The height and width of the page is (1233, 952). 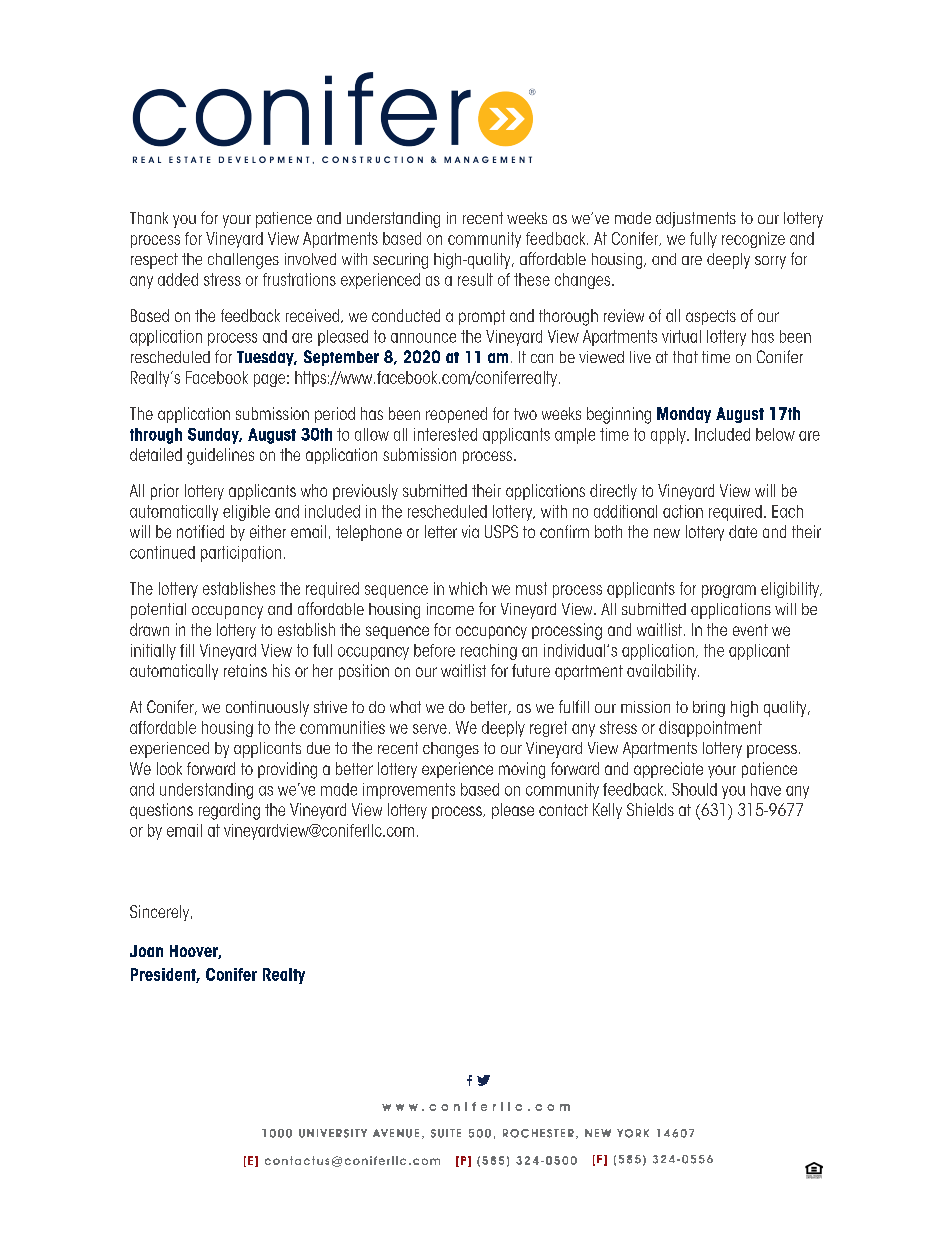 What do you see at coordinates (709, 709) in the page?
I see `bring` at bounding box center [709, 709].
